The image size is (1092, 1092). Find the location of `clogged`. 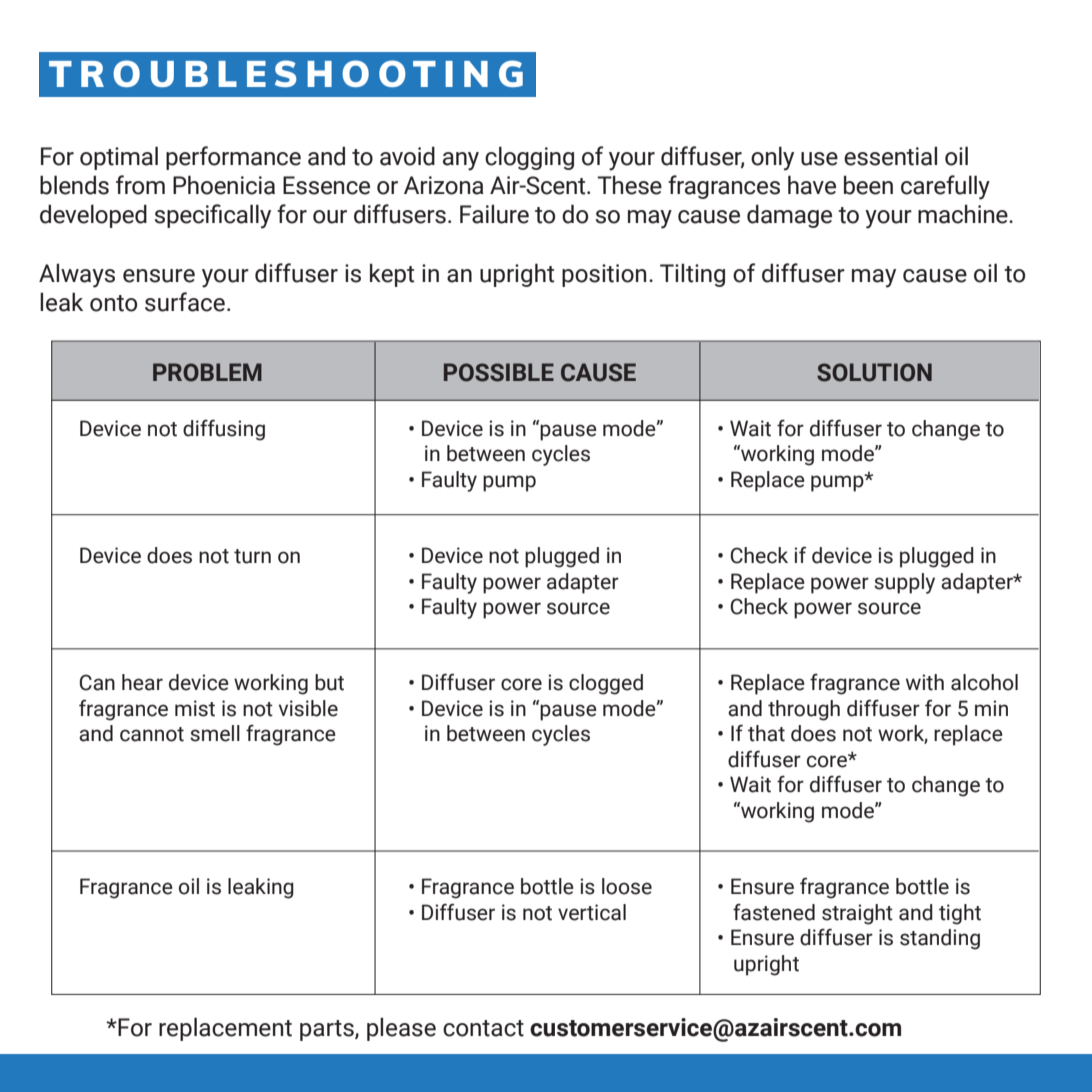

clogged is located at coordinates (606, 684).
